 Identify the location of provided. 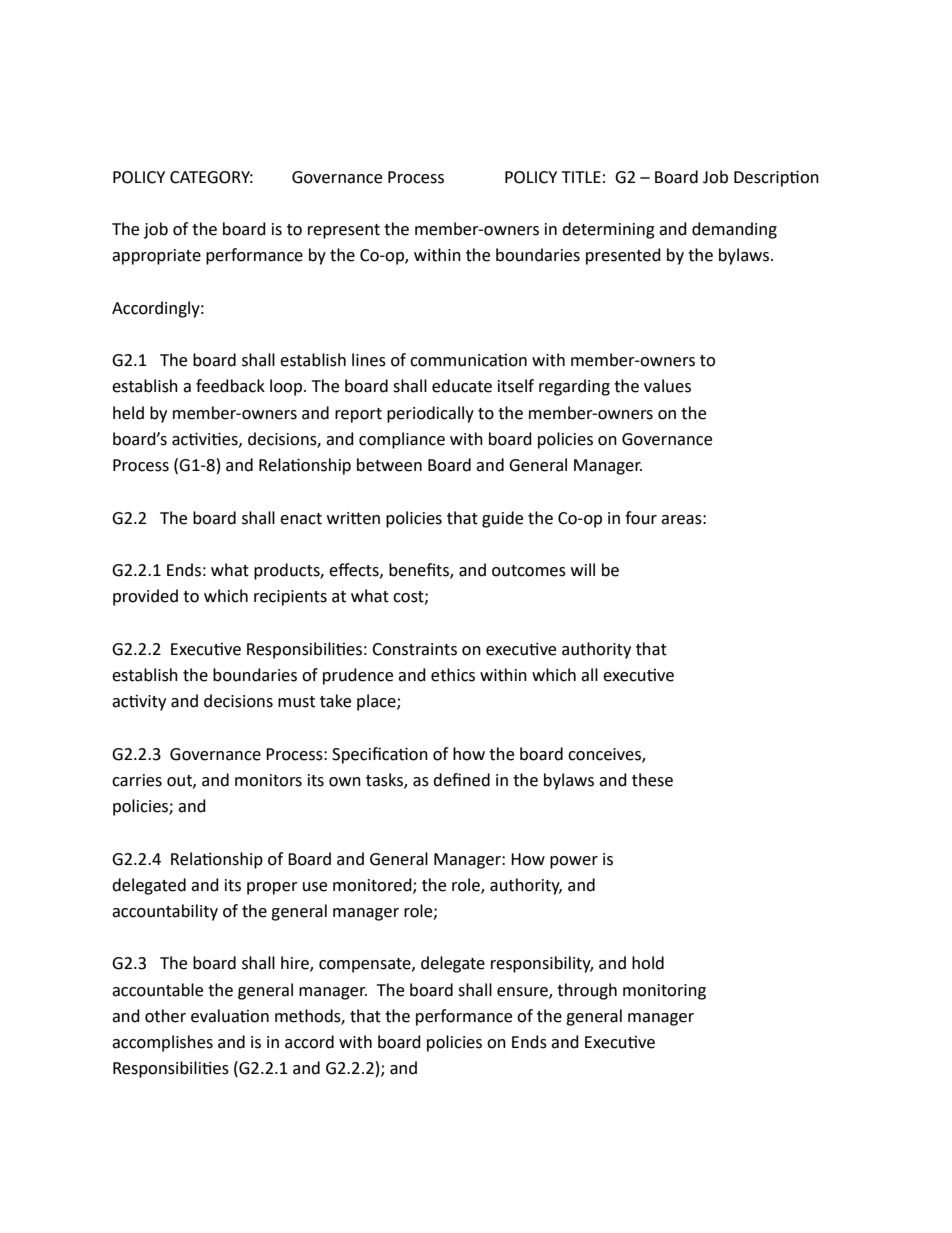
(145, 597).
